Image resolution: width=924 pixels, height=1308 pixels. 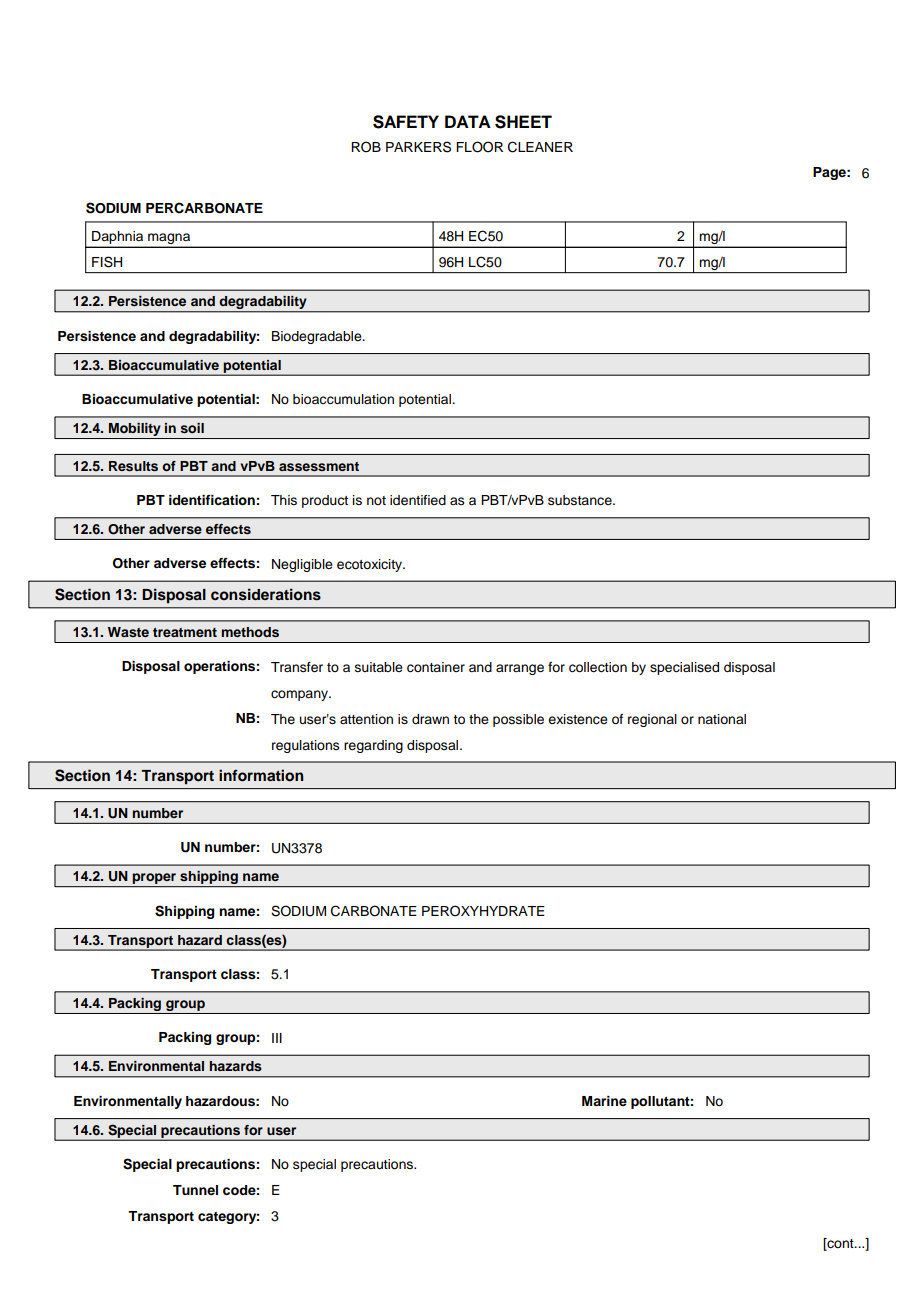 I want to click on PARKERS, so click(x=418, y=147).
